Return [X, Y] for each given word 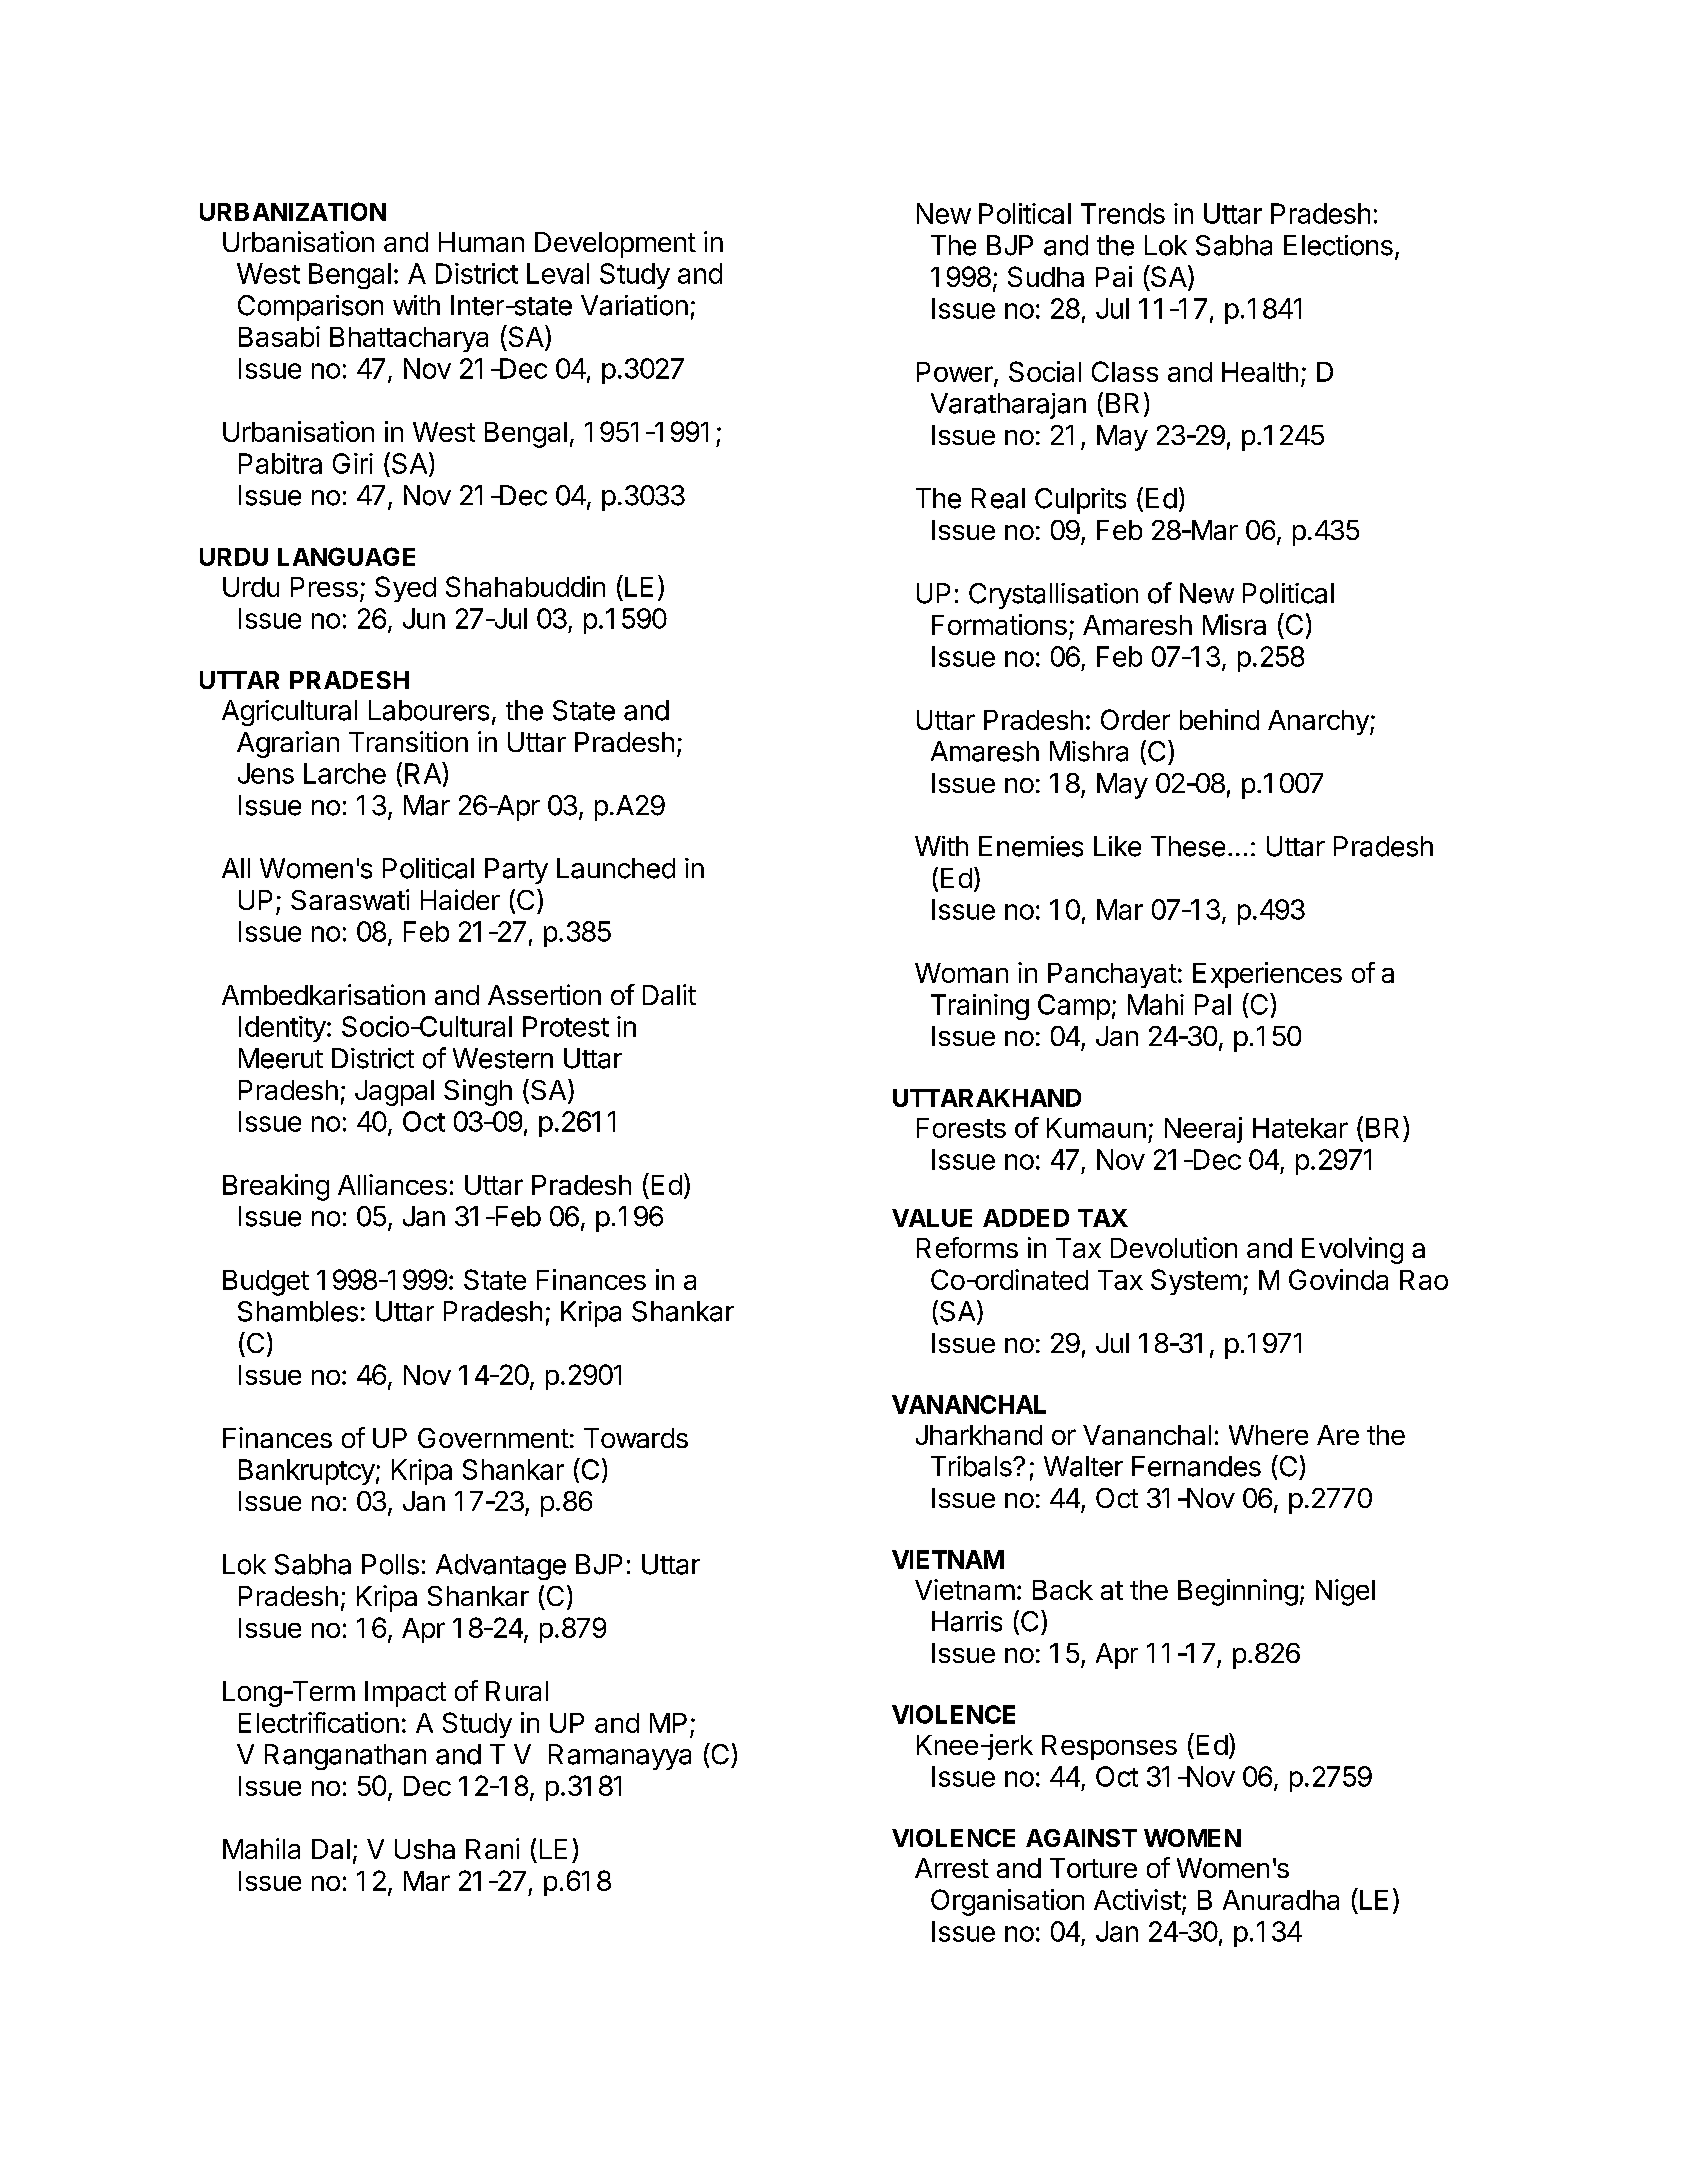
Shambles [298, 1311]
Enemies [1031, 846]
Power [956, 373]
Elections [1338, 245]
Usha [425, 1849]
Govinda [1338, 1279]
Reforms [967, 1247]
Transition [408, 741]
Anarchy [1319, 722]
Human [481, 242]
